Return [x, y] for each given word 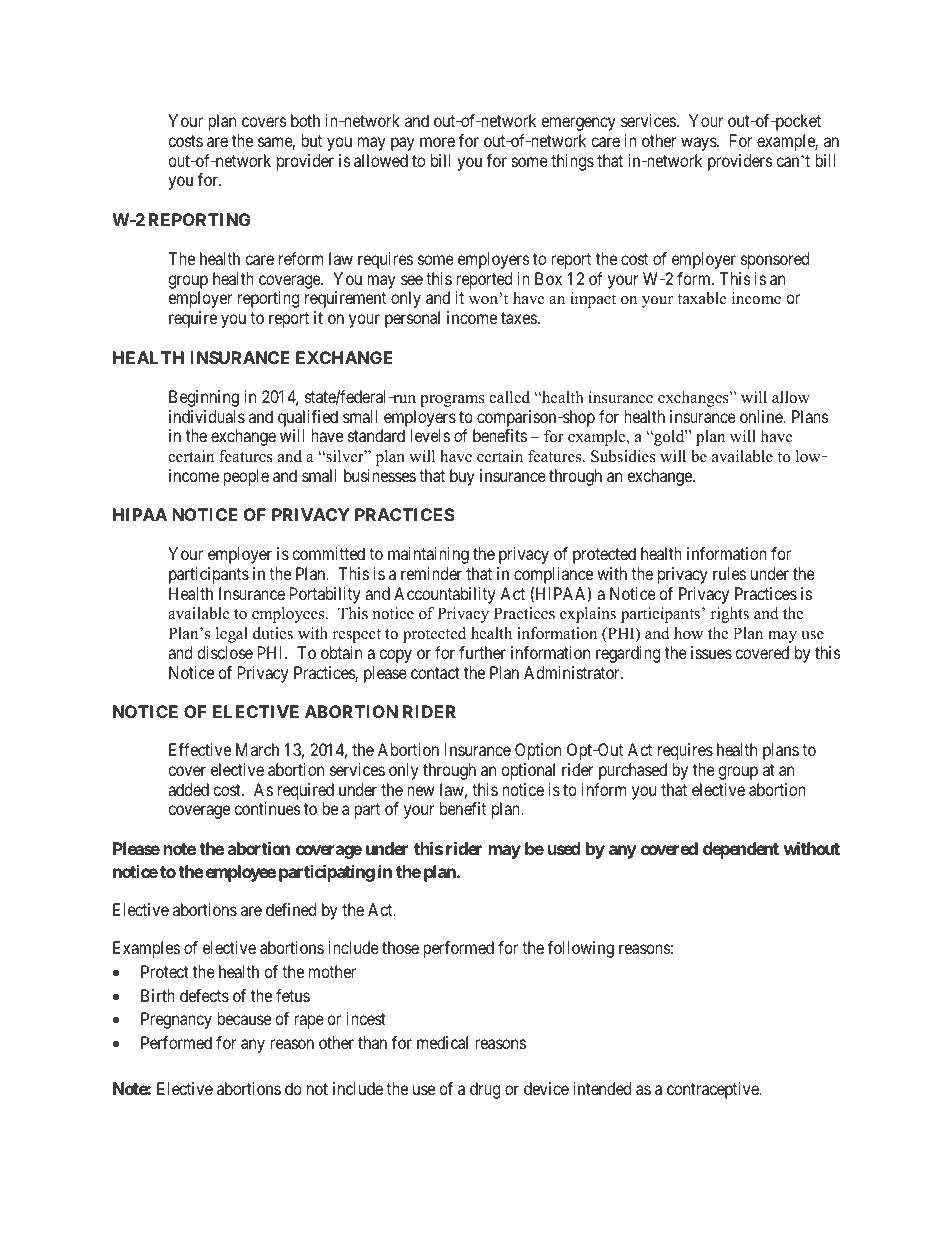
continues [267, 808]
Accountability [444, 595]
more [437, 142]
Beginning [204, 398]
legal [232, 635]
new [421, 791]
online [762, 416]
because [244, 1018]
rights [730, 615]
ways [699, 144]
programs [452, 401]
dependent [741, 850]
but [311, 140]
